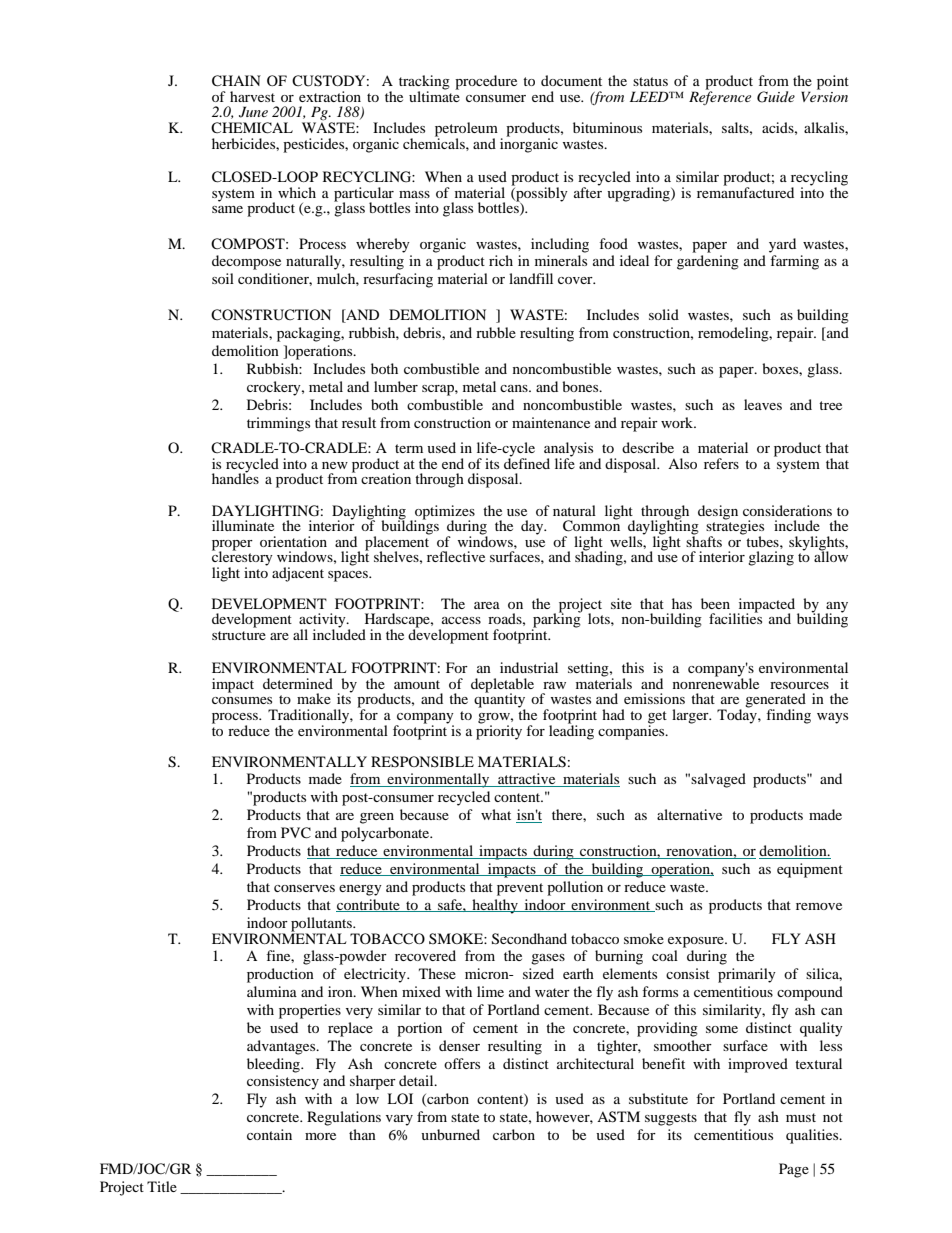 The width and height of the image is (952, 1233). Describe the element at coordinates (278, 424) in the image. I see `trimmings` at that location.
